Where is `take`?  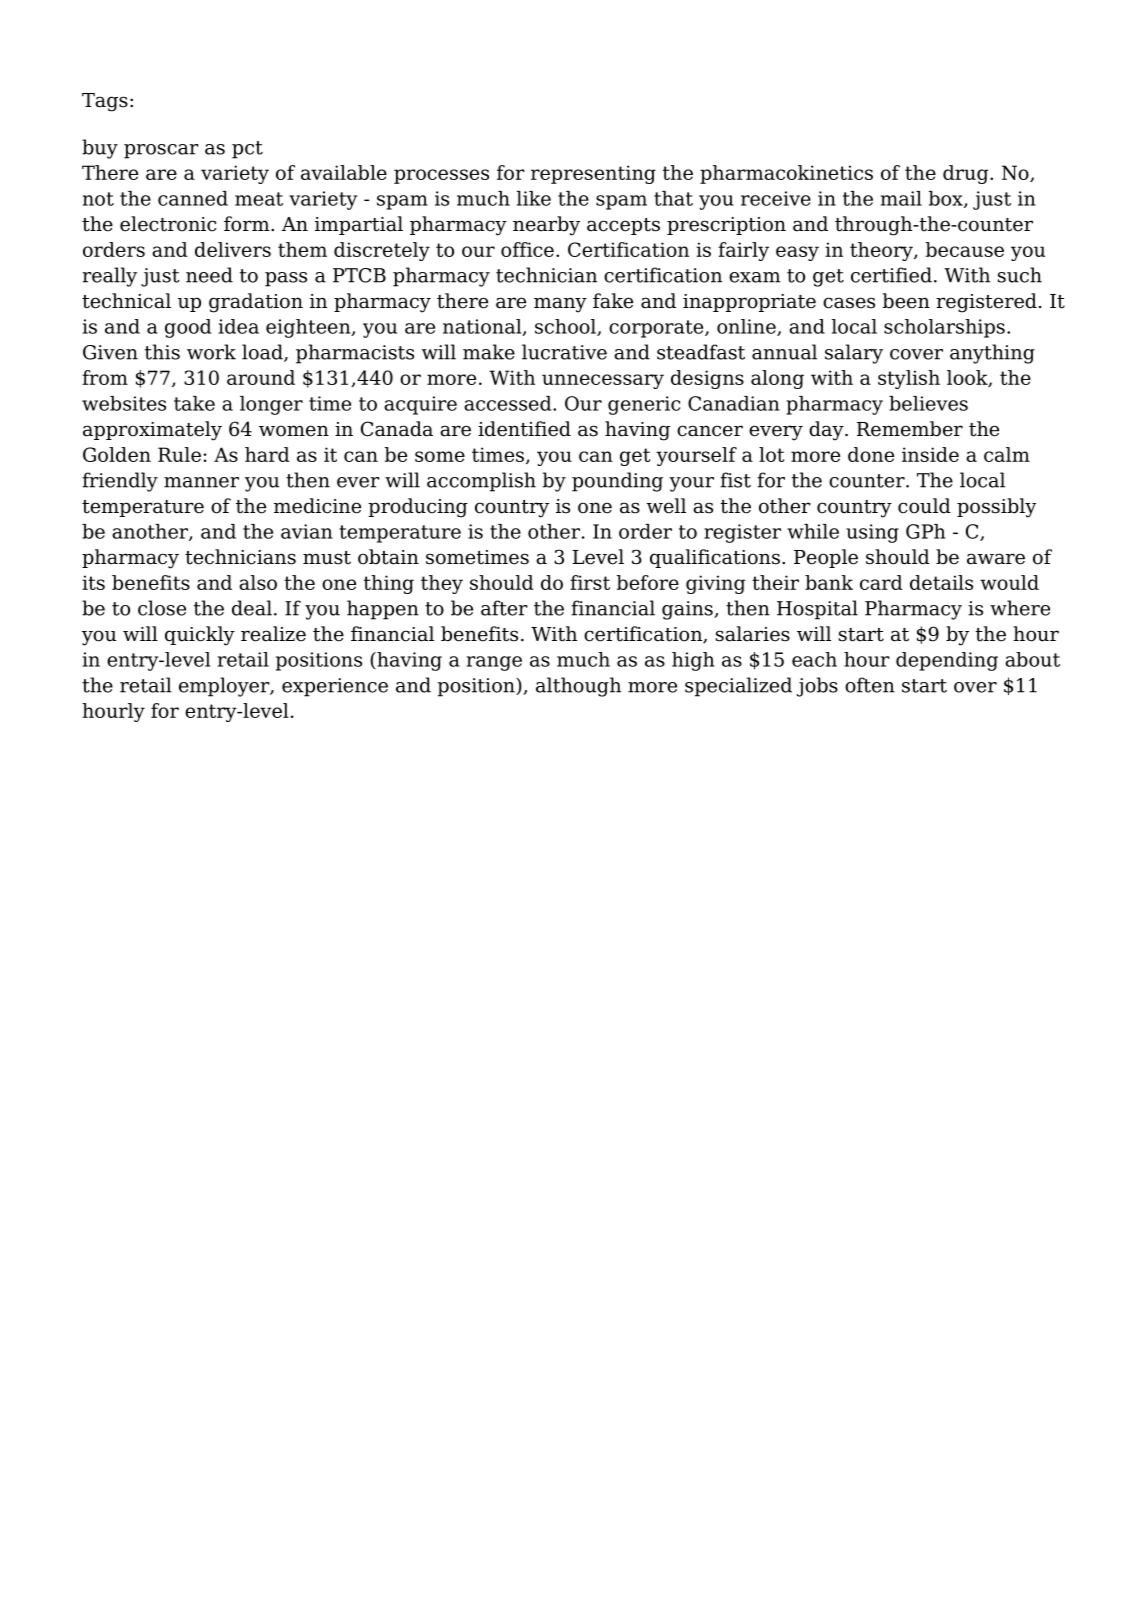 take is located at coordinates (194, 403).
